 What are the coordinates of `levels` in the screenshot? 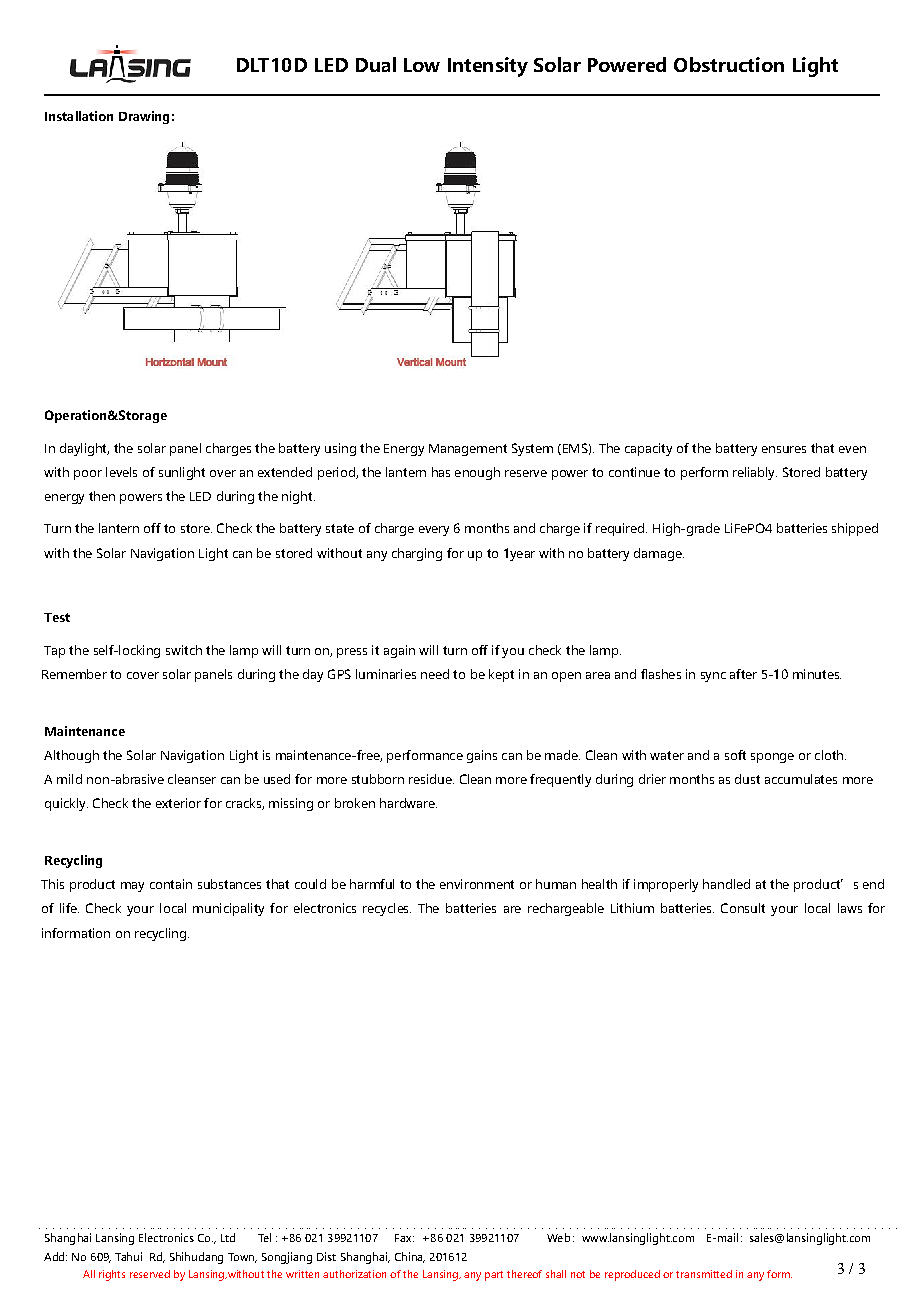 It's located at (121, 472).
